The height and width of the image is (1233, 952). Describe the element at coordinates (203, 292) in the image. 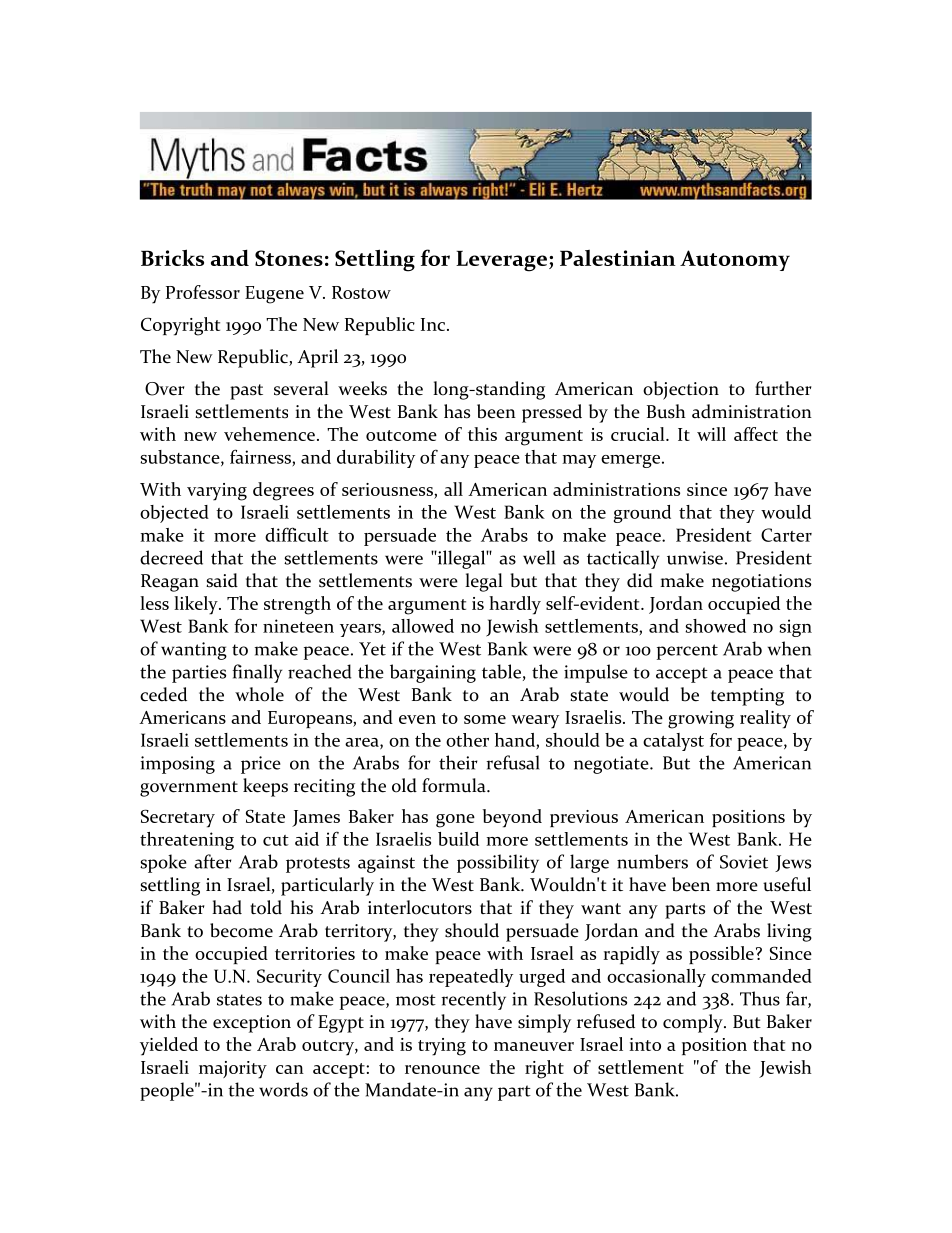

I see `Professor` at that location.
